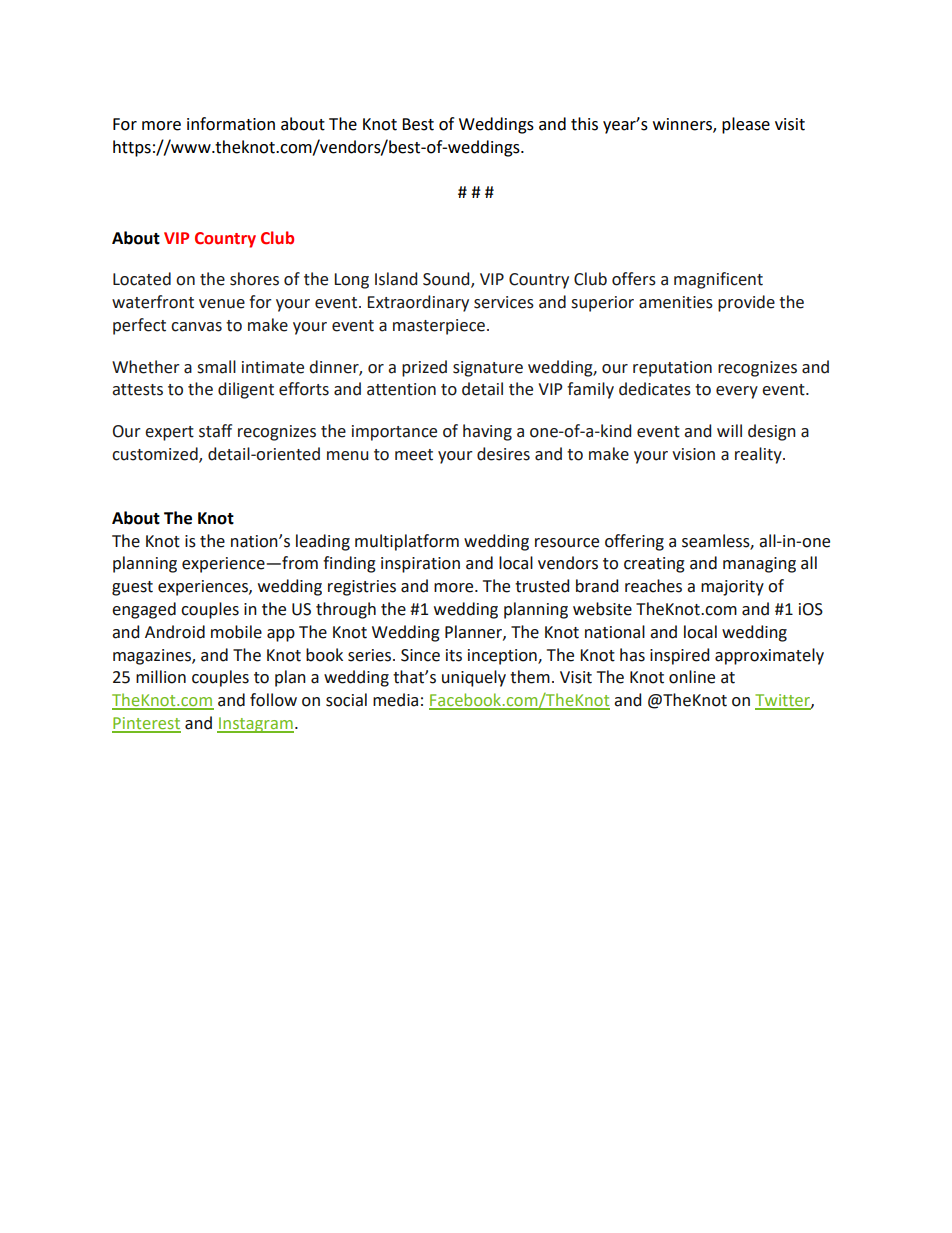 This screenshot has height=1233, width=952. I want to click on online, so click(692, 677).
